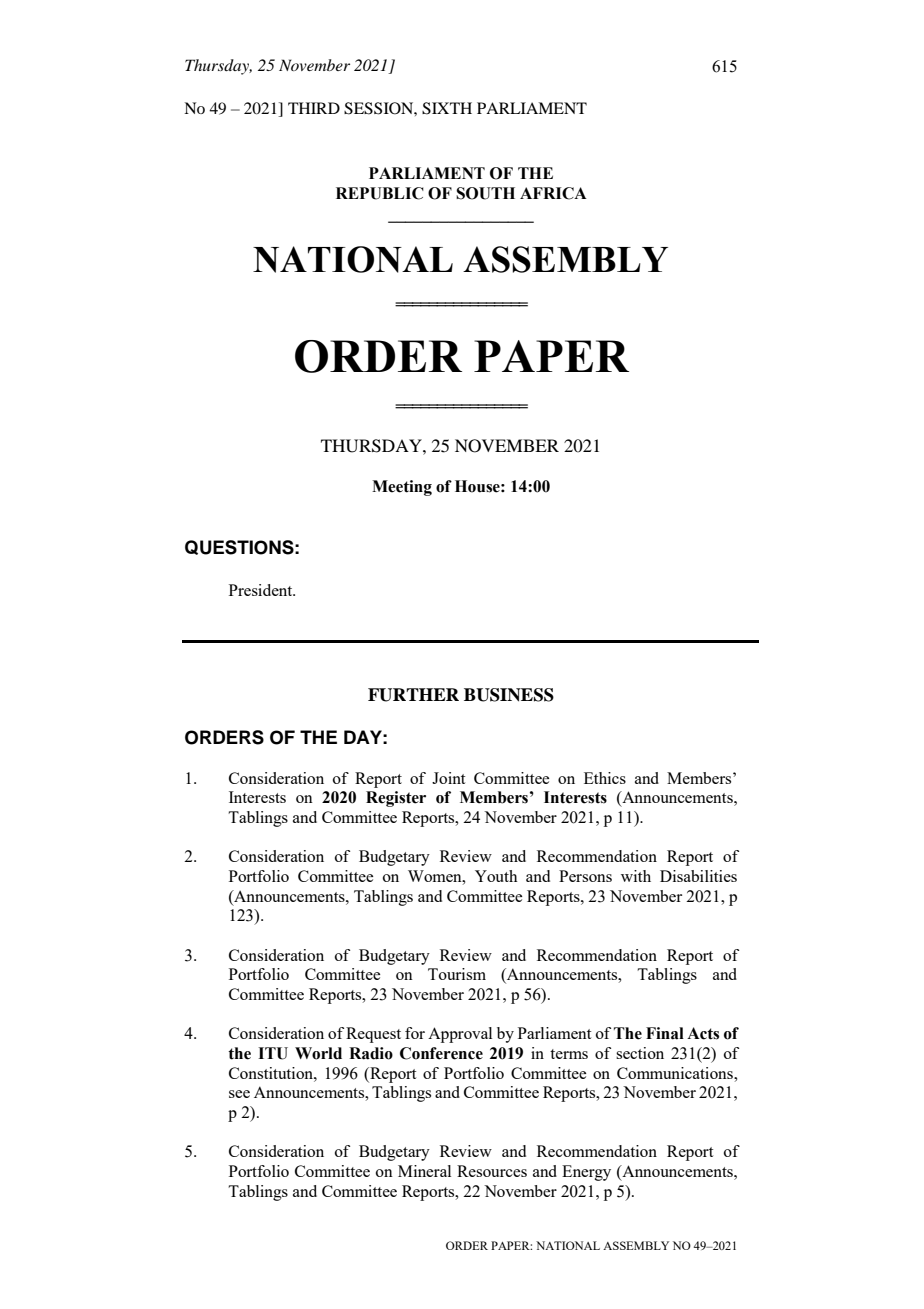 The height and width of the document is (1309, 924). What do you see at coordinates (496, 876) in the document?
I see `Youth` at bounding box center [496, 876].
